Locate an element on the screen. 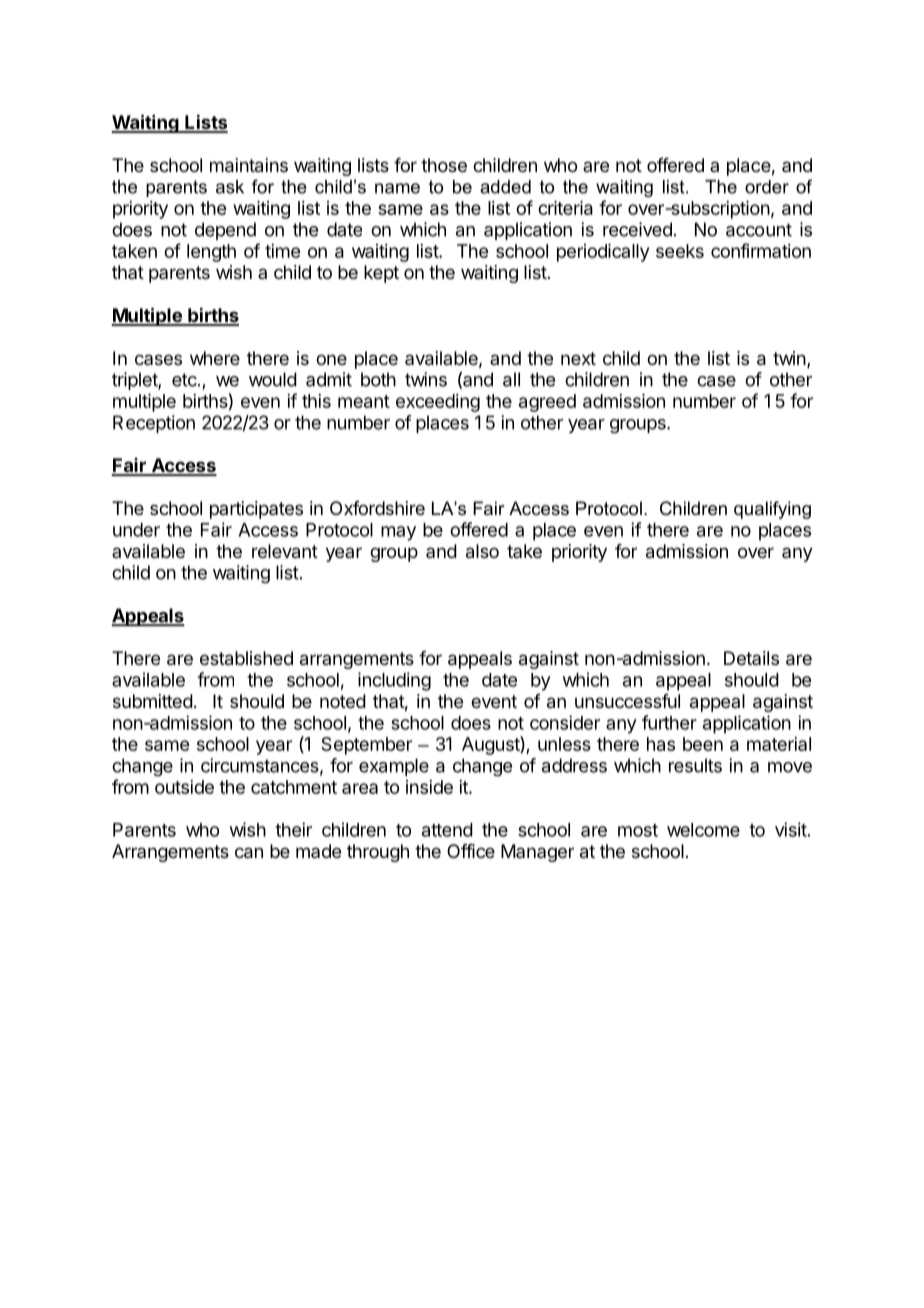 The width and height of the screenshot is (924, 1308). ask is located at coordinates (230, 187).
